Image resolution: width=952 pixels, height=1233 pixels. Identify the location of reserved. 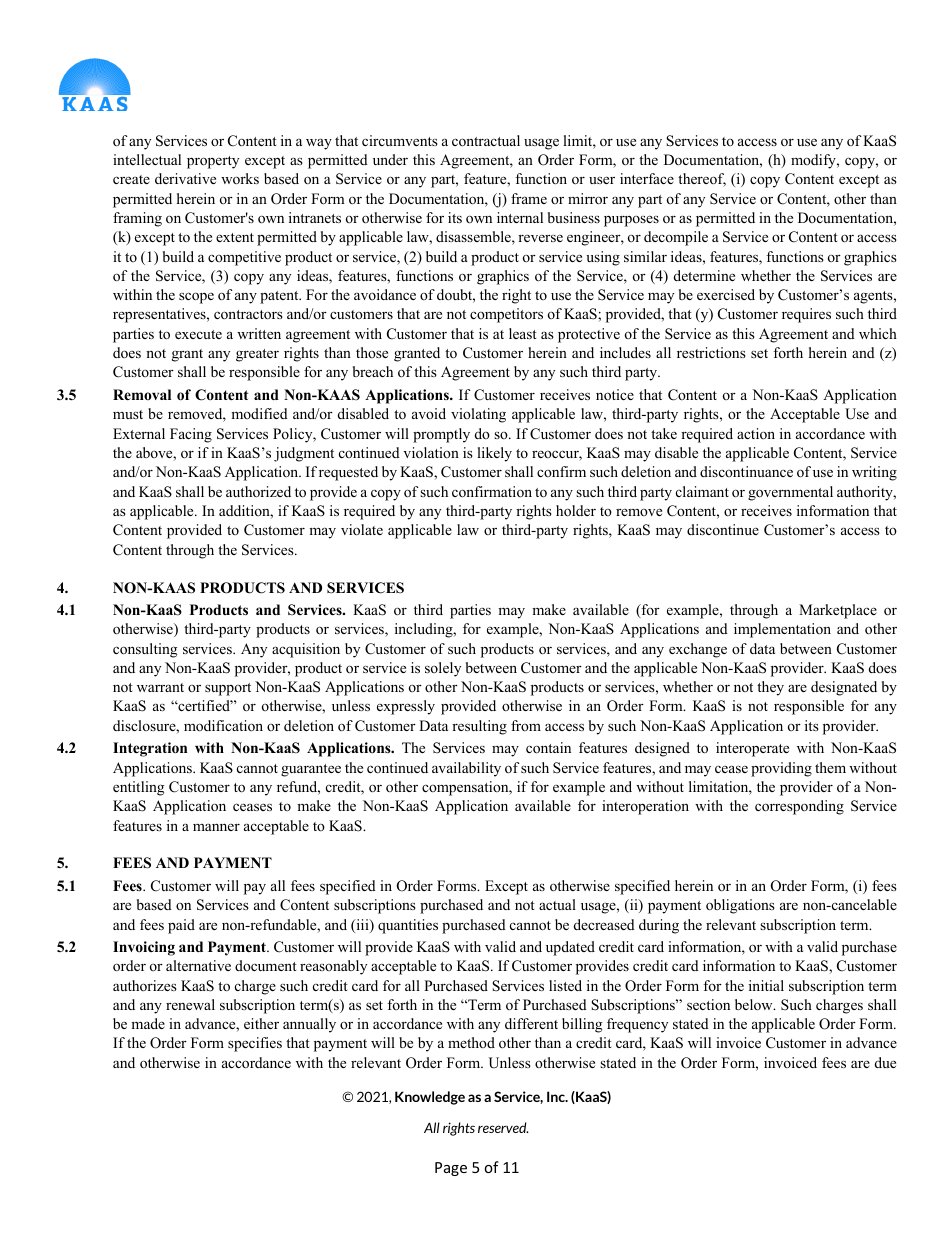
(503, 1127).
